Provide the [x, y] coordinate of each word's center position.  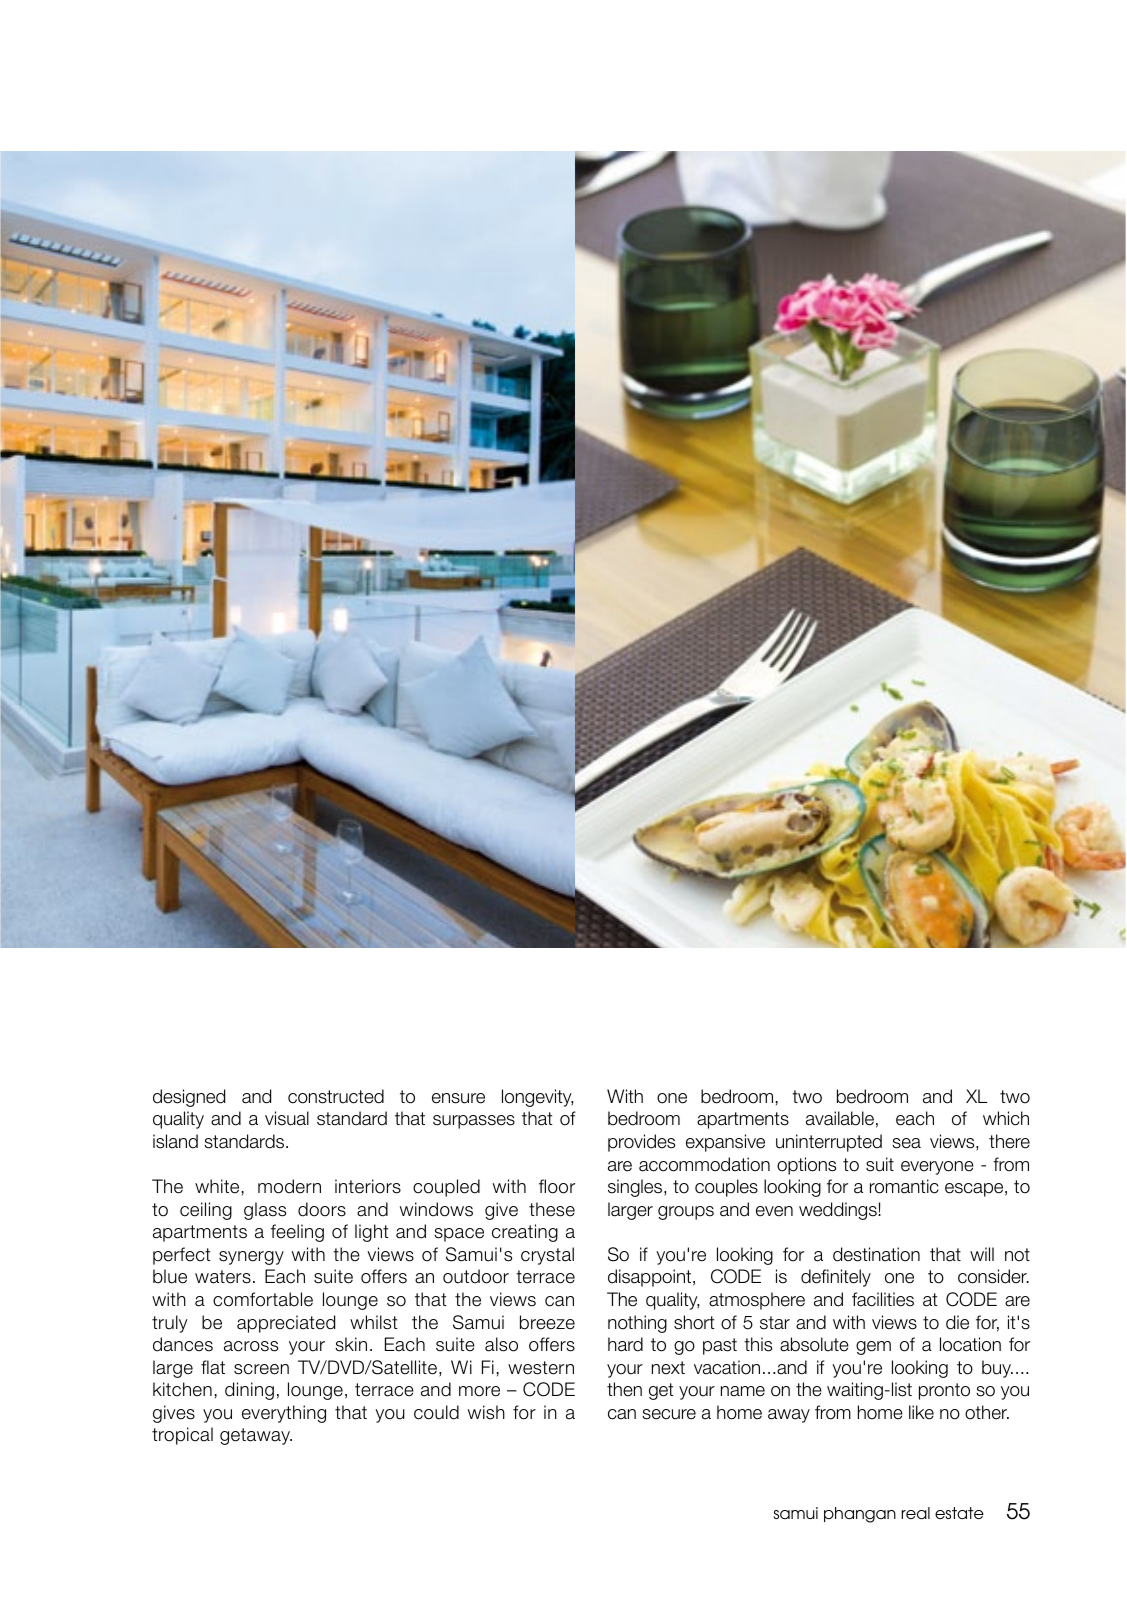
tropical [182, 1436]
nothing [637, 1324]
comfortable [263, 1299]
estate [959, 1513]
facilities [883, 1299]
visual [287, 1118]
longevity [537, 1098]
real [915, 1513]
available [840, 1118]
